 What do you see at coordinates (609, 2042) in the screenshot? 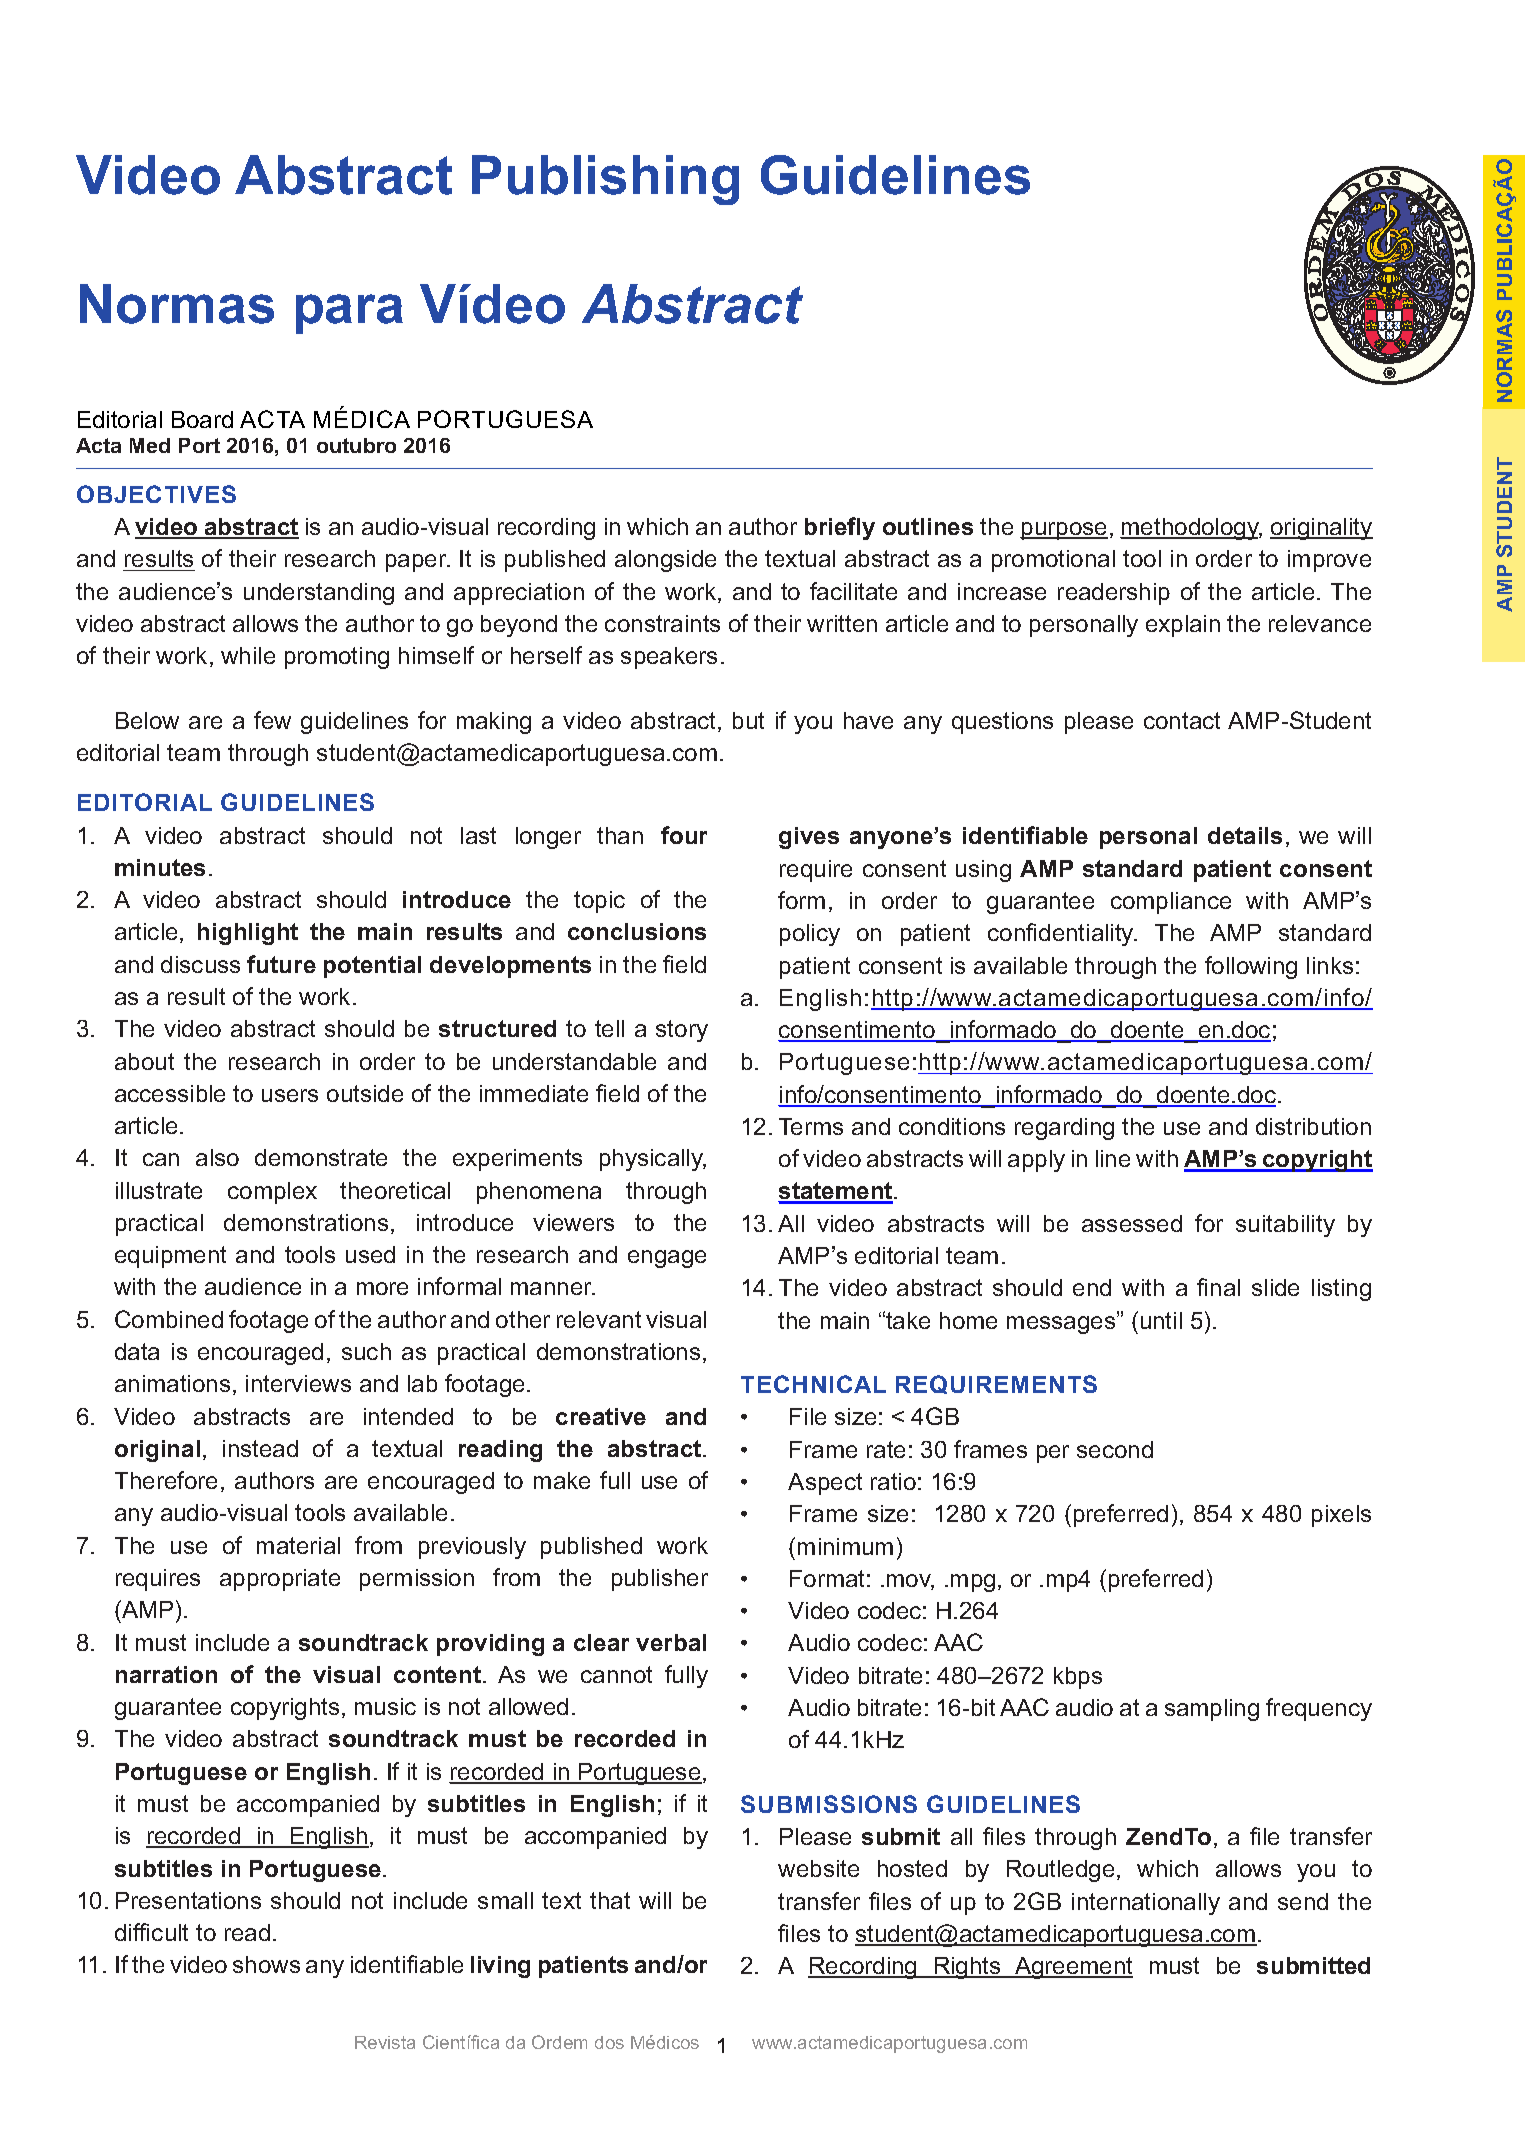
I see `dos` at bounding box center [609, 2042].
